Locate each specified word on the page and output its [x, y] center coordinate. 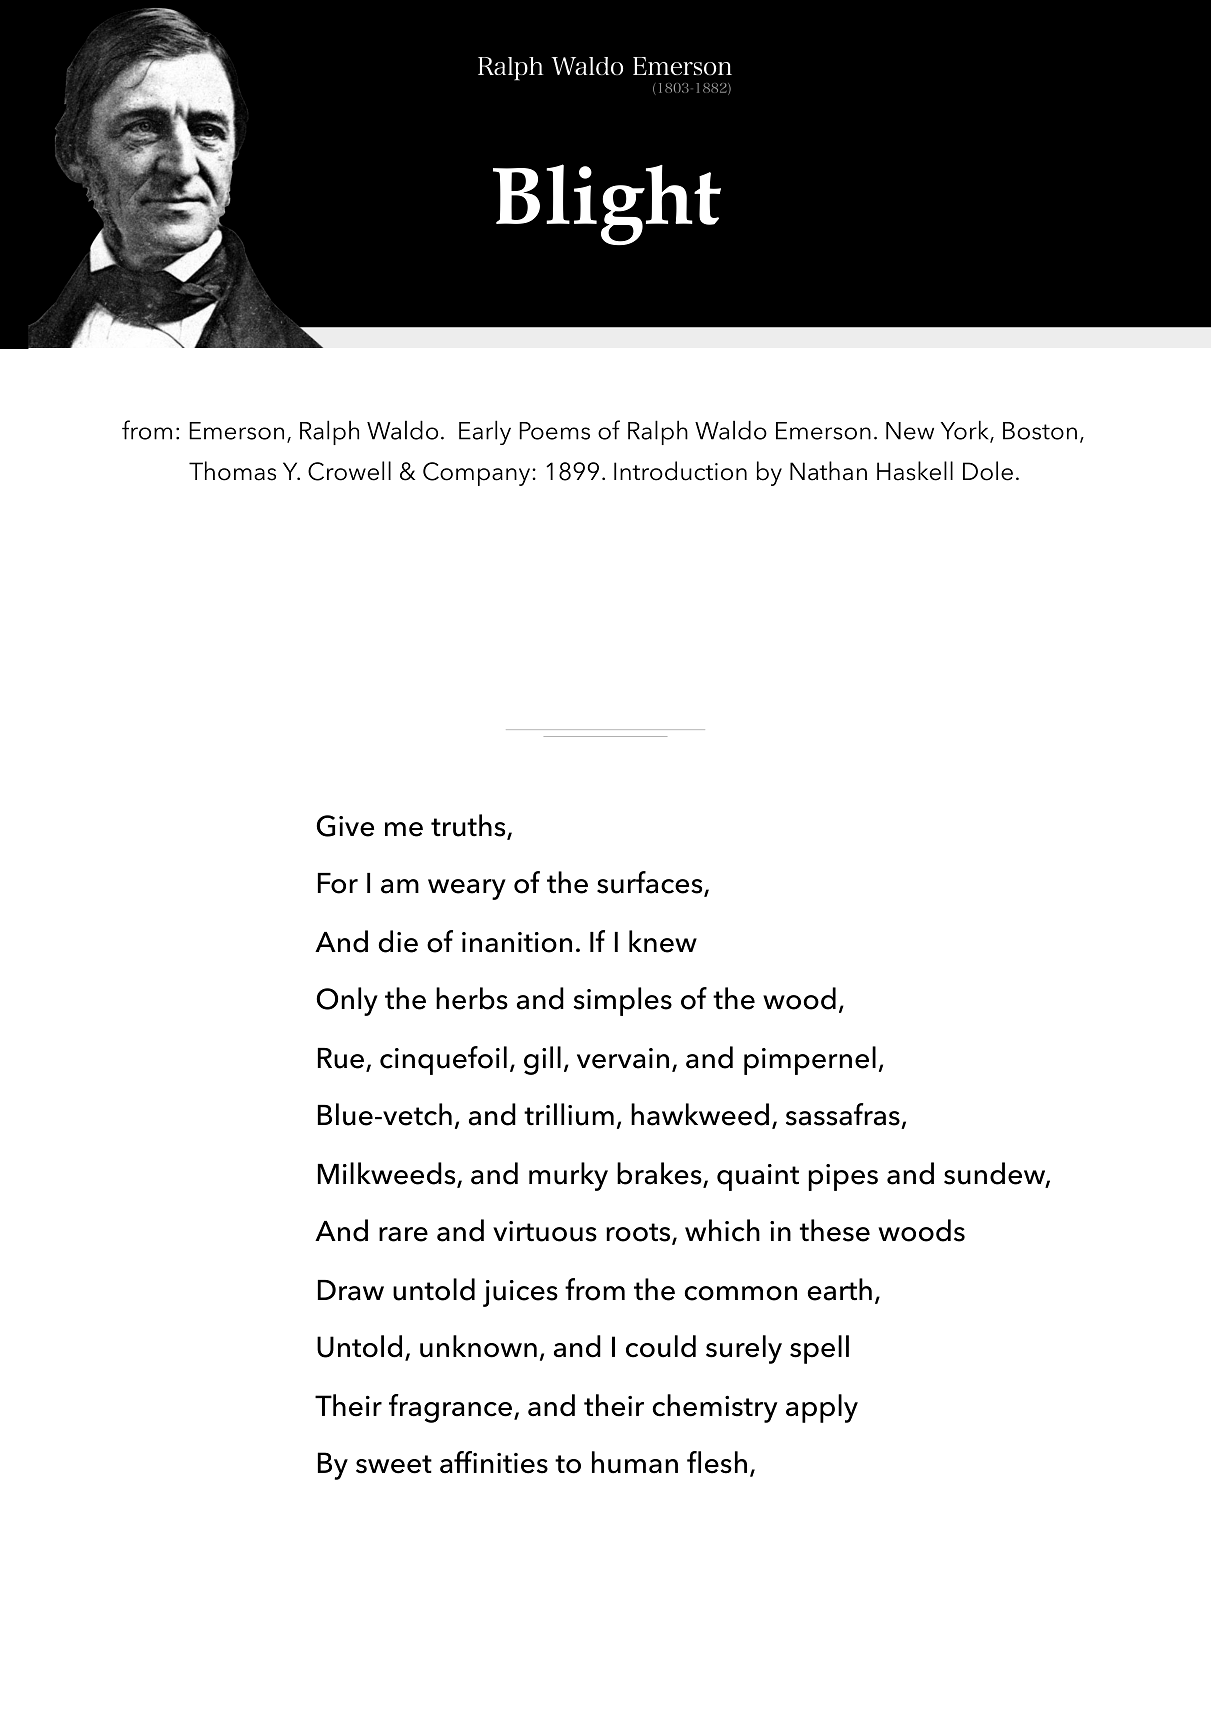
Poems [554, 431]
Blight [607, 205]
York [966, 431]
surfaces [651, 883]
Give [345, 826]
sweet [394, 1464]
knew [663, 941]
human [635, 1462]
